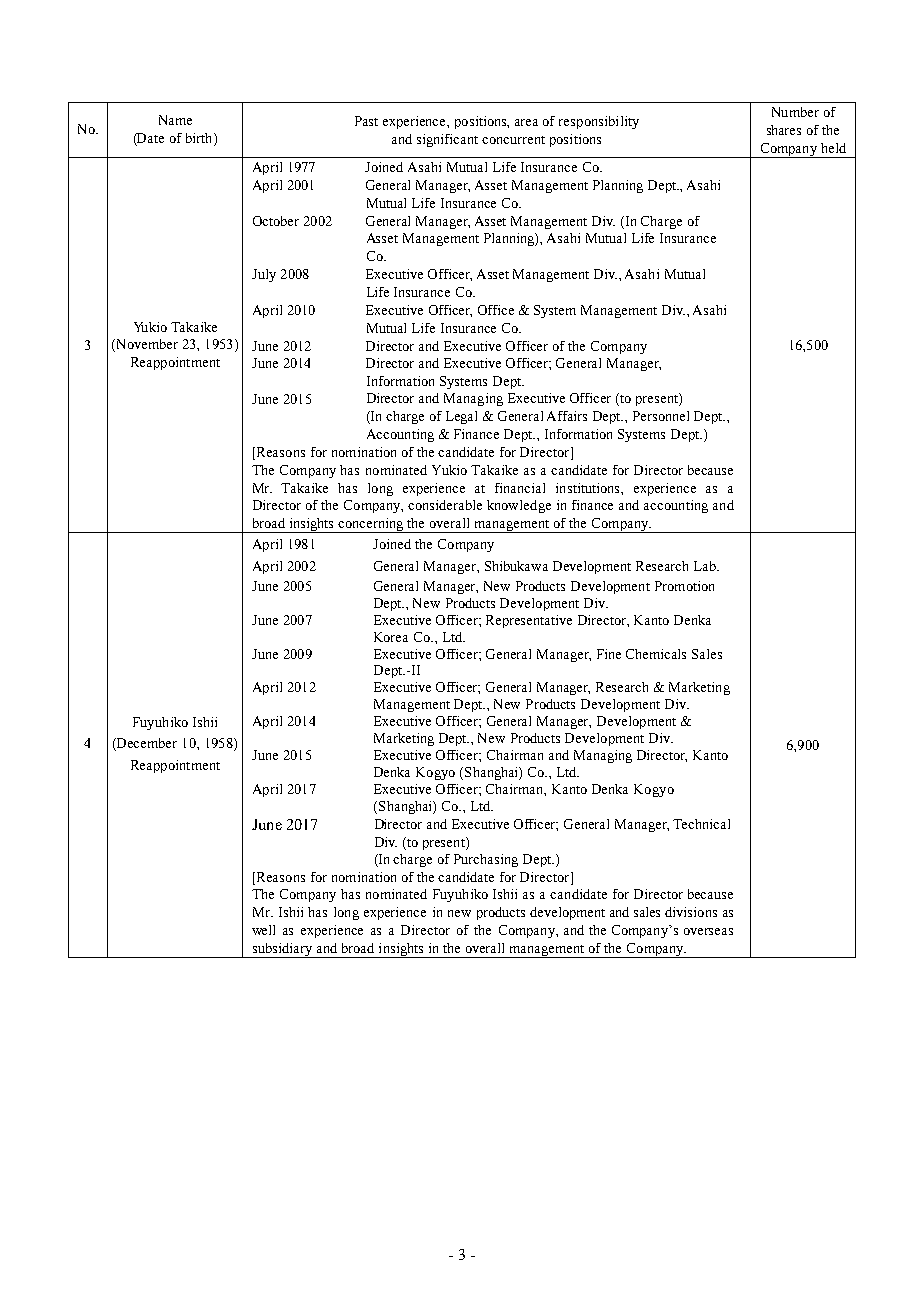  What do you see at coordinates (200, 138) in the screenshot?
I see `birth` at bounding box center [200, 138].
